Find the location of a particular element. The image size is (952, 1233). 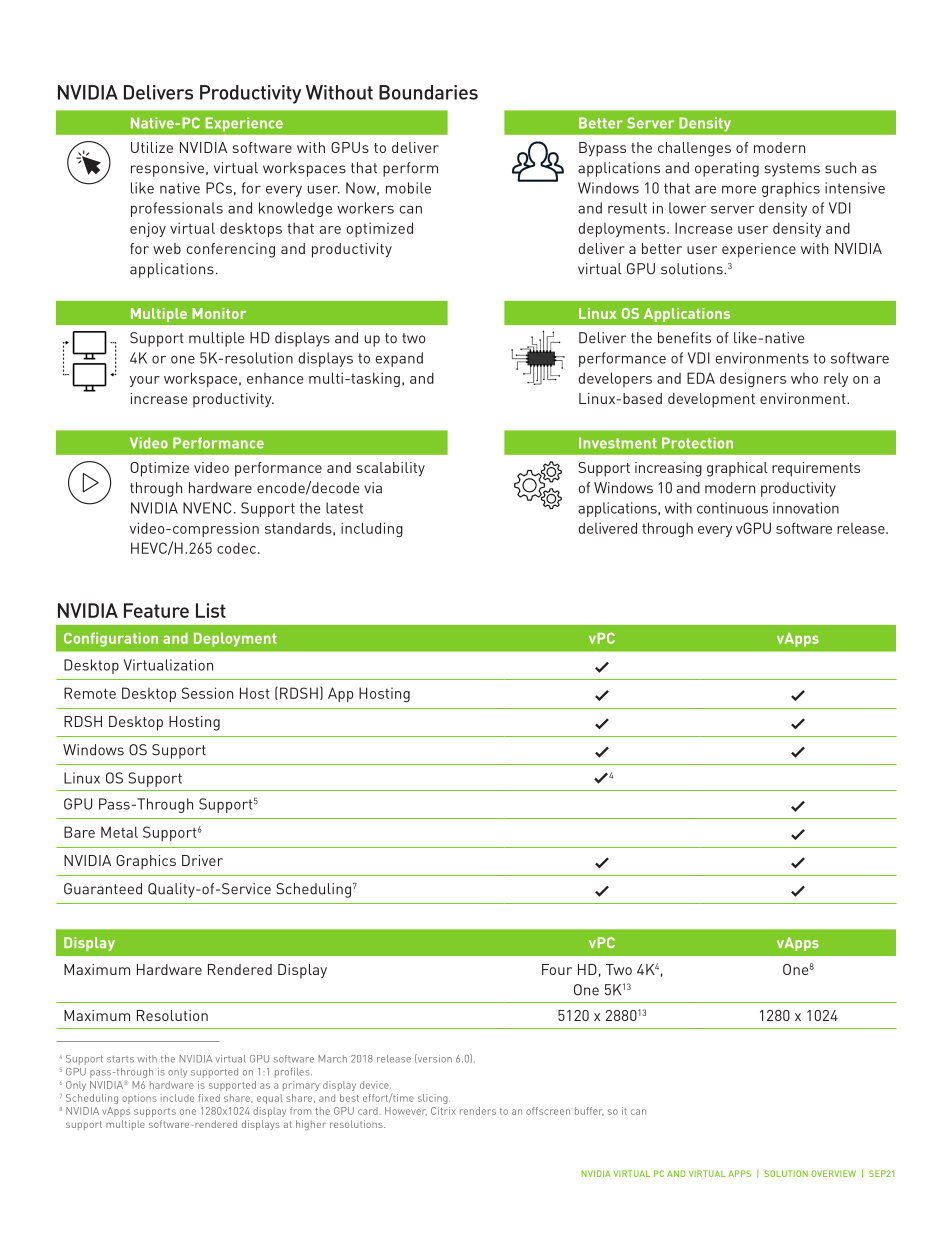

renders is located at coordinates (478, 1111).
